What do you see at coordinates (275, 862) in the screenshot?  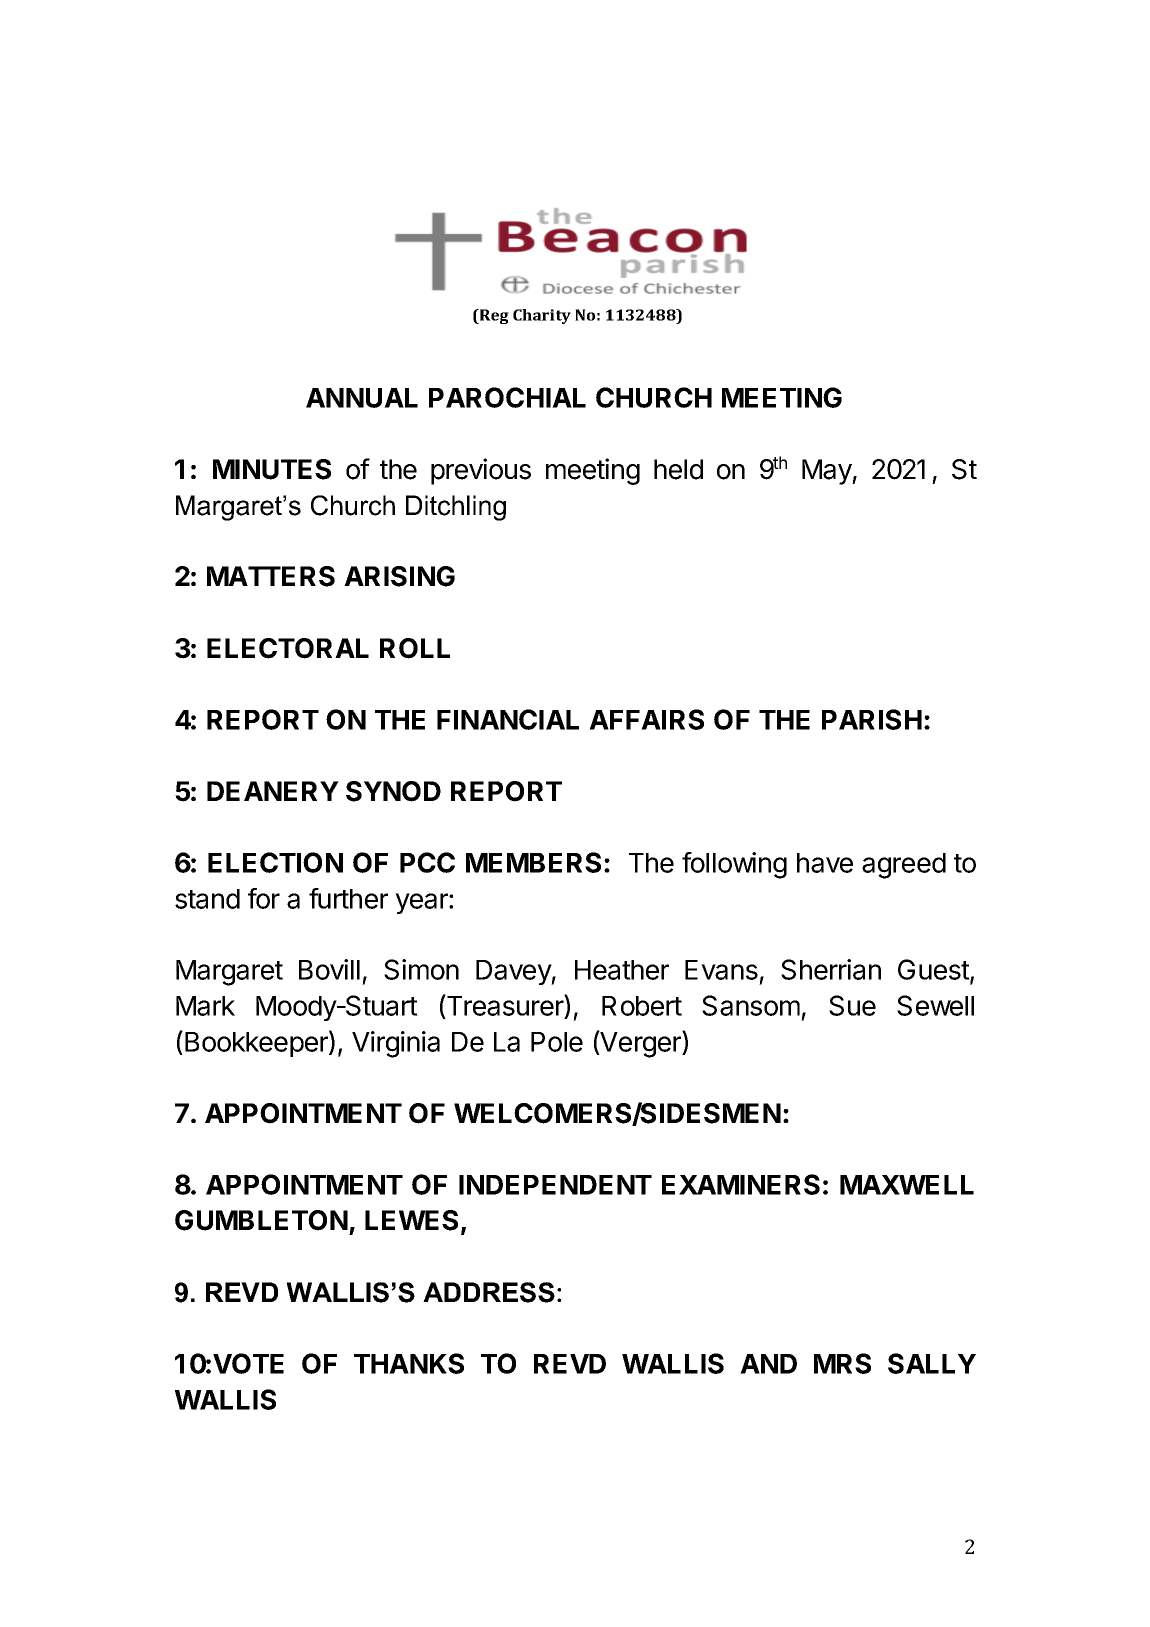 I see `ELECTION` at bounding box center [275, 862].
